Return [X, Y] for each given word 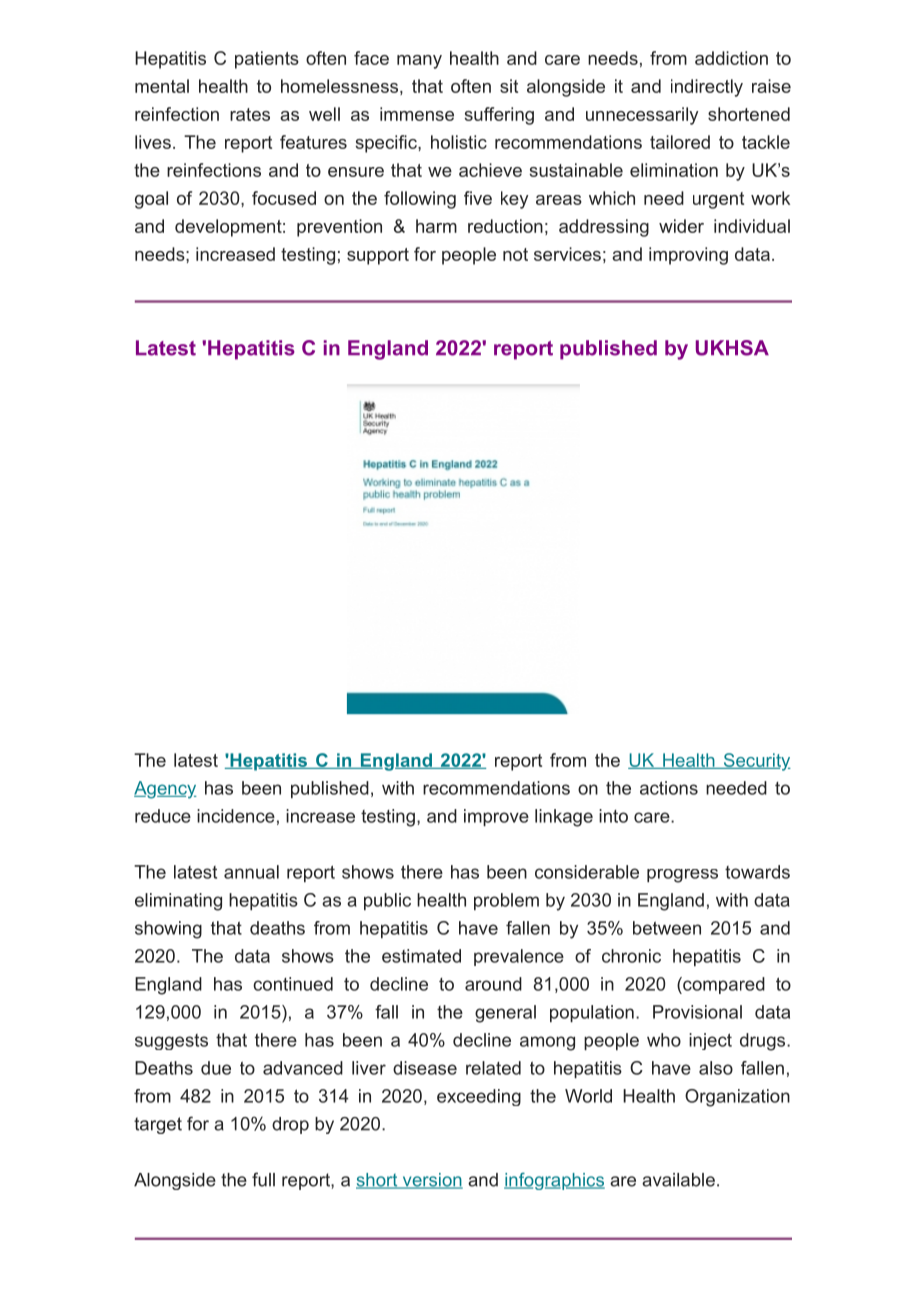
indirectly [707, 88]
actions [669, 788]
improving [688, 256]
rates [250, 114]
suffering [499, 116]
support [378, 256]
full [263, 1179]
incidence [236, 816]
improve [496, 817]
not [515, 254]
